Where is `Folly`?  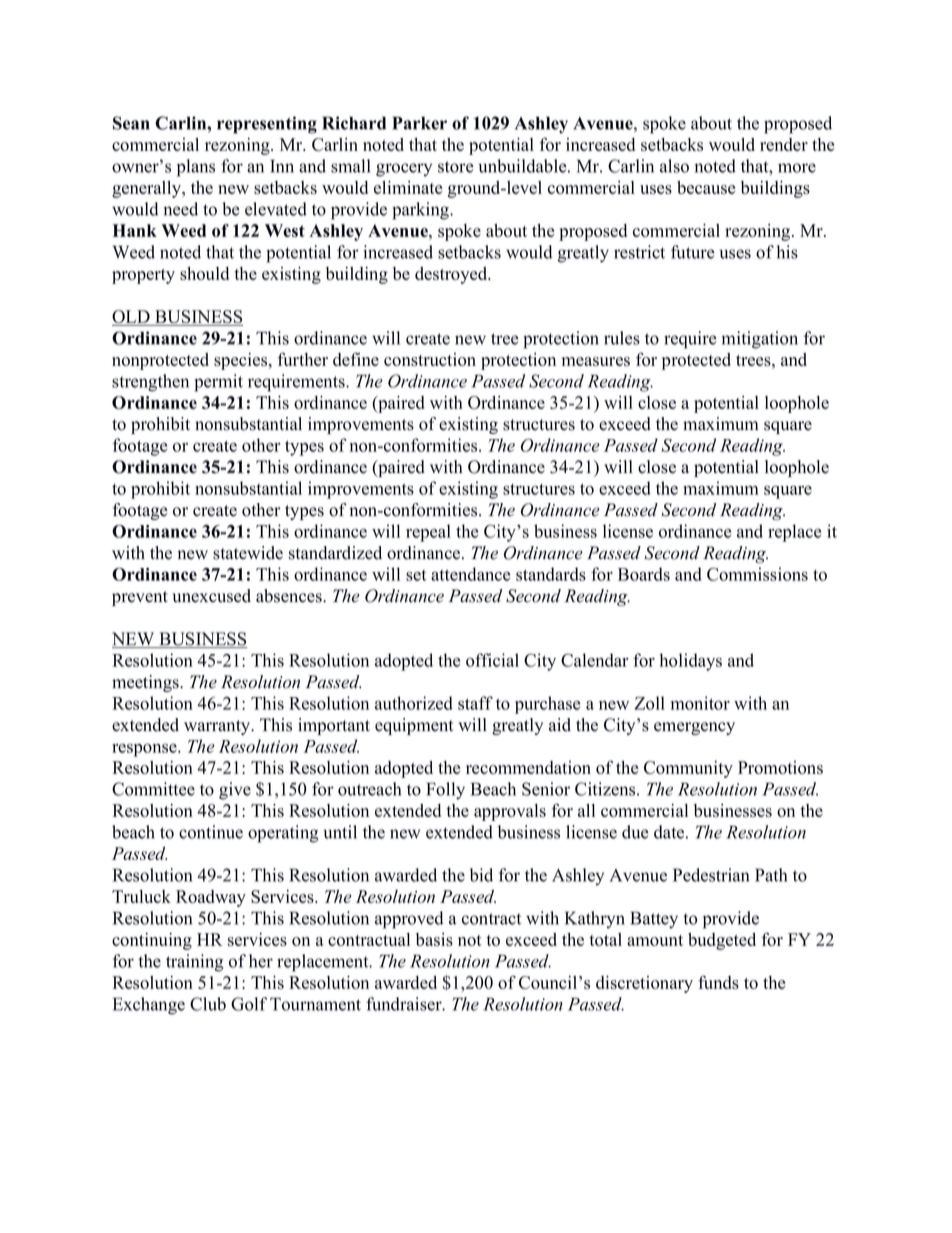 Folly is located at coordinates (445, 791).
